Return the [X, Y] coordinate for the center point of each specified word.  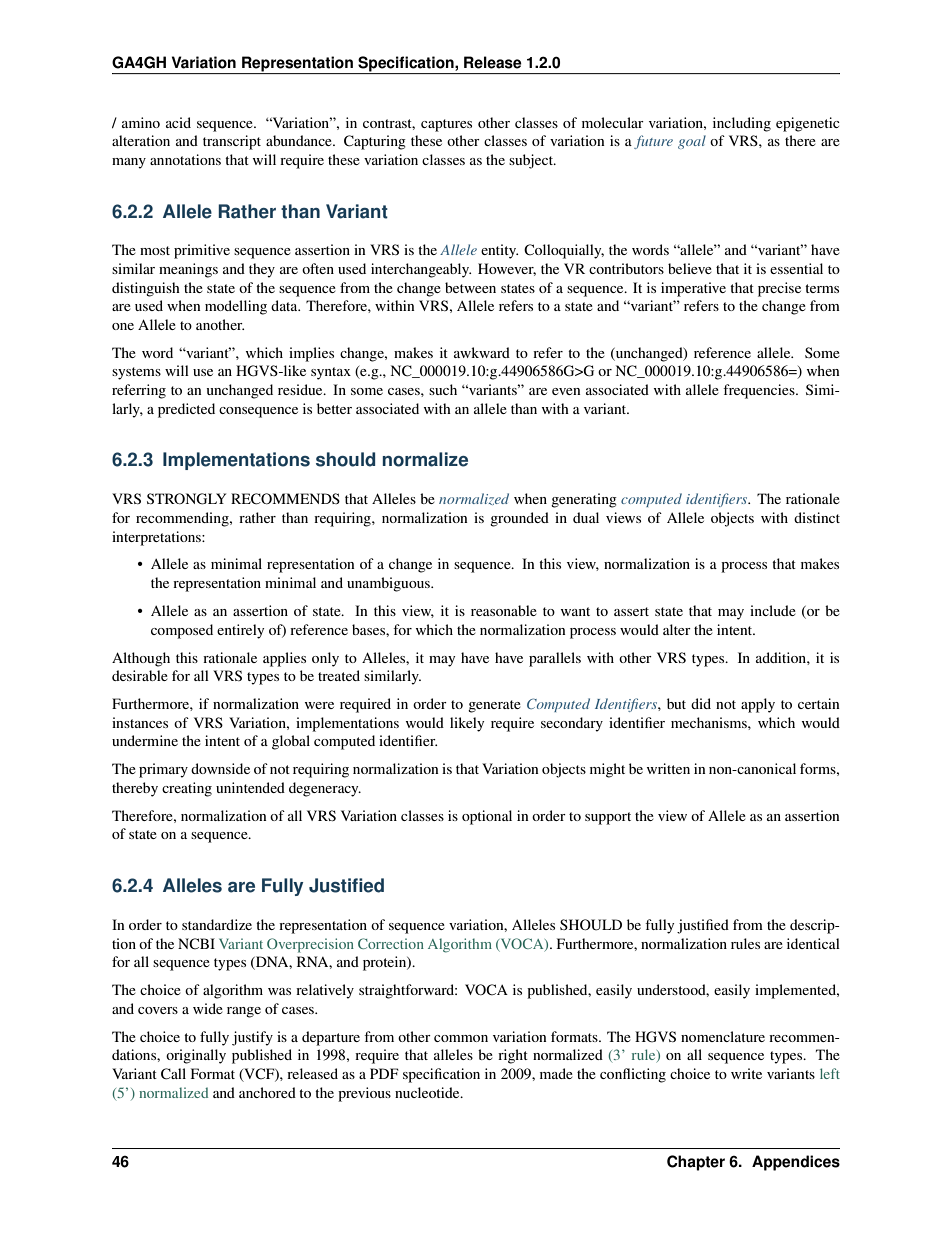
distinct [817, 517]
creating [187, 789]
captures [446, 125]
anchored [267, 1092]
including [742, 124]
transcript [232, 142]
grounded [519, 519]
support [608, 818]
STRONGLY [186, 499]
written [668, 768]
